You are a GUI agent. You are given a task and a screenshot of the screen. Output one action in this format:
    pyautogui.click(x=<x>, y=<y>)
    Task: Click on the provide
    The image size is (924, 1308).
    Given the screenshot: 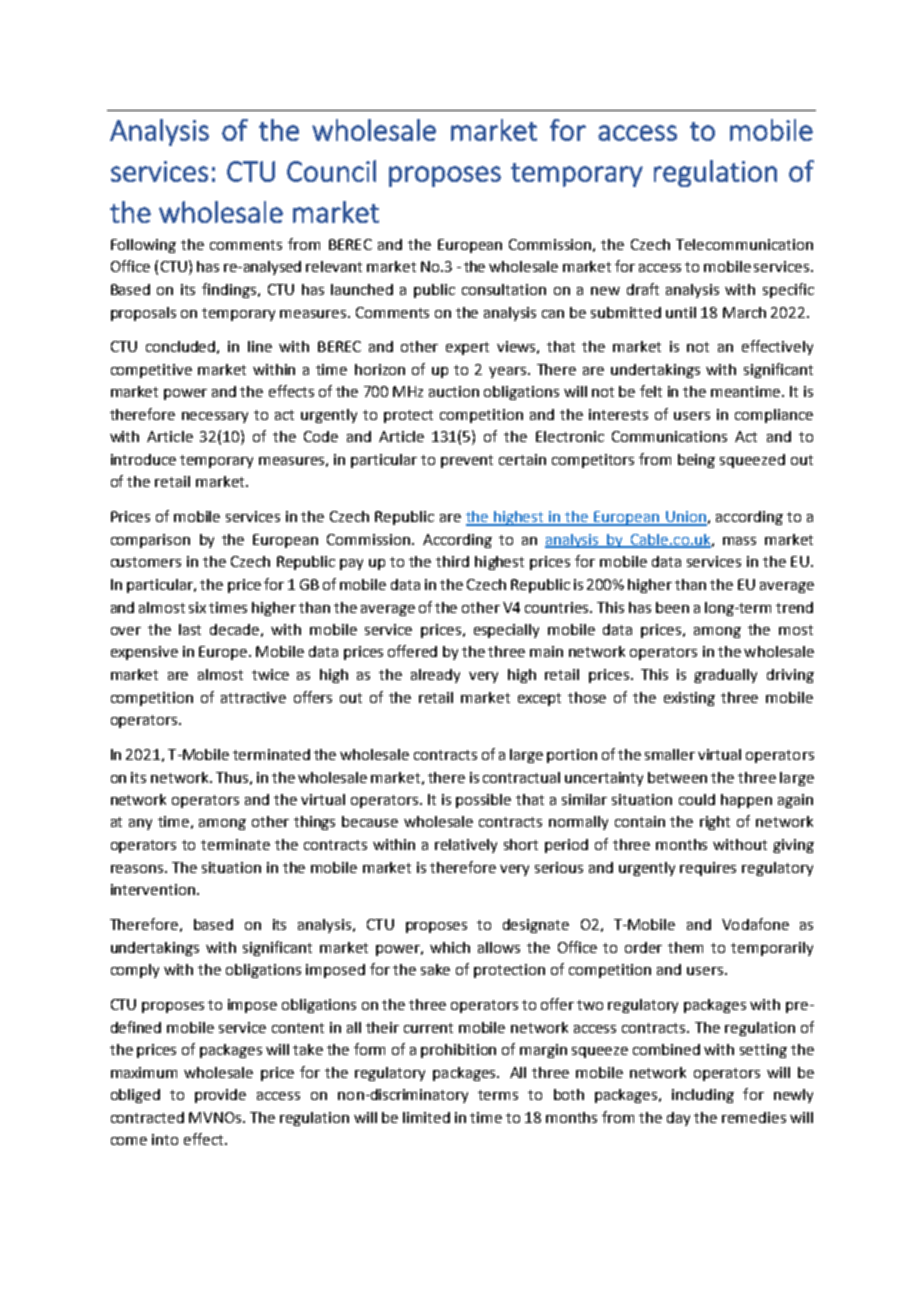 What is the action you would take?
    pyautogui.click(x=220, y=1096)
